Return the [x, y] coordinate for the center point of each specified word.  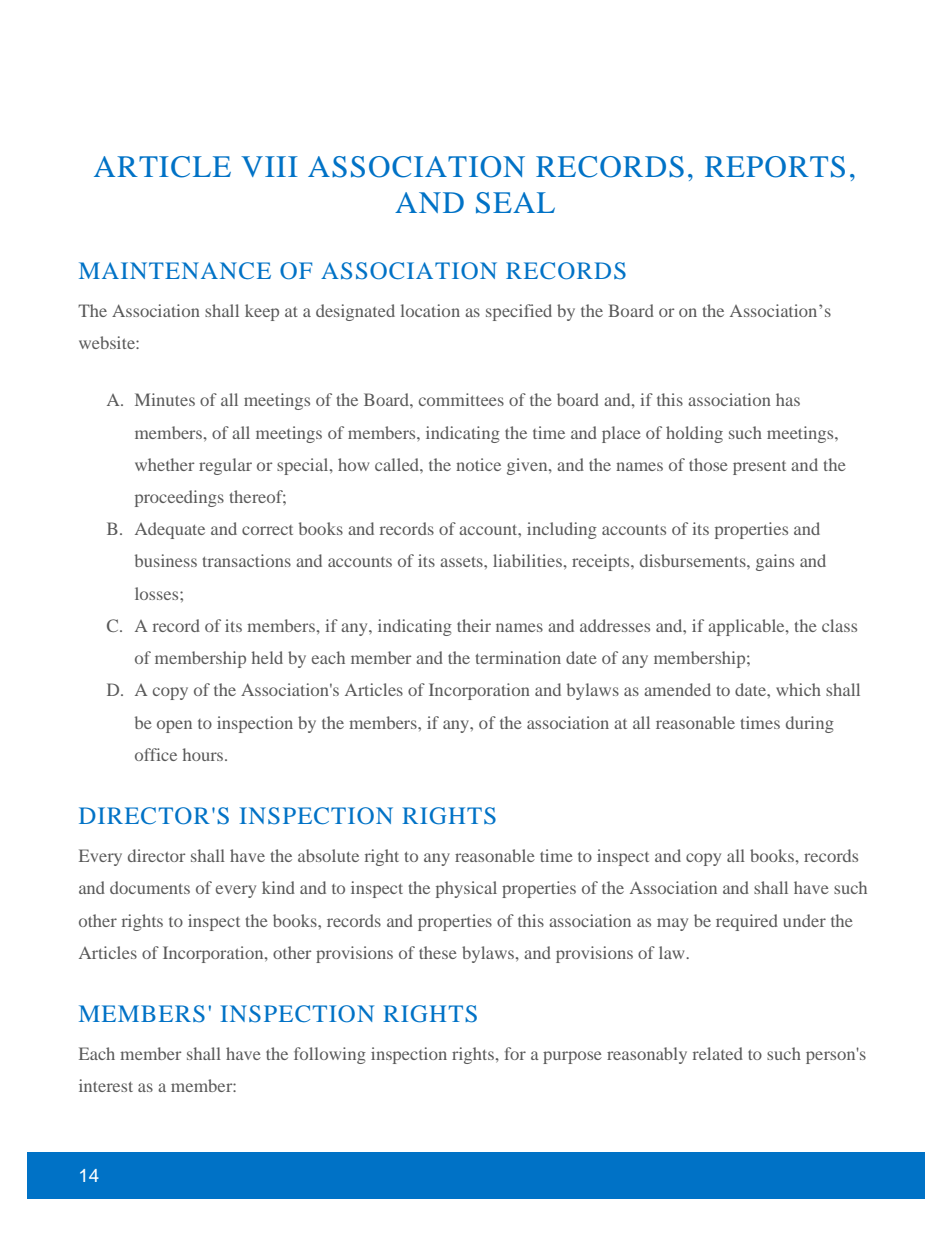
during [810, 724]
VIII [269, 166]
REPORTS [775, 167]
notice [478, 464]
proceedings [179, 498]
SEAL [515, 203]
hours [204, 754]
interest [106, 1085]
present [759, 468]
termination [518, 657]
